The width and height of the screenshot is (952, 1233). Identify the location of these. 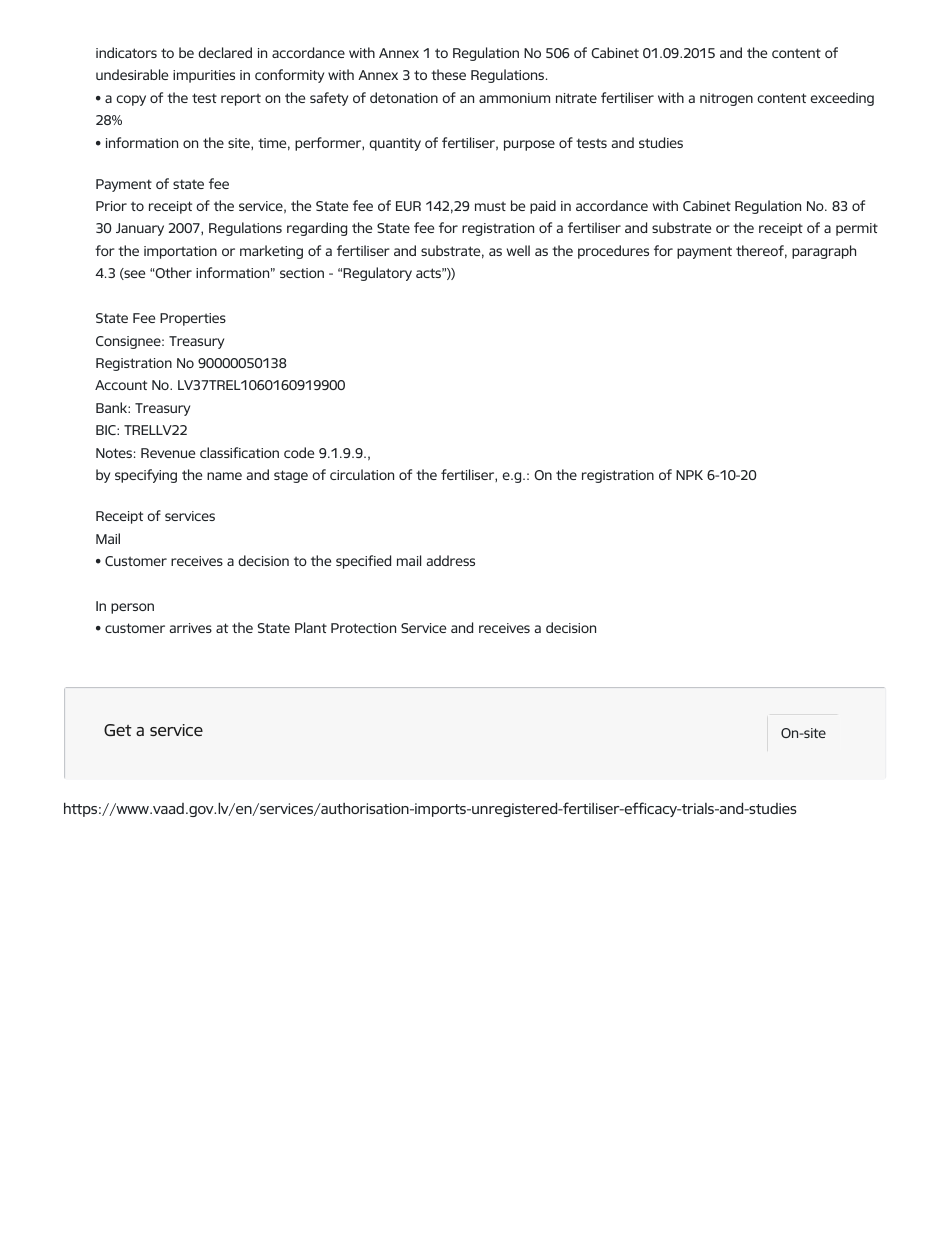
(448, 74).
